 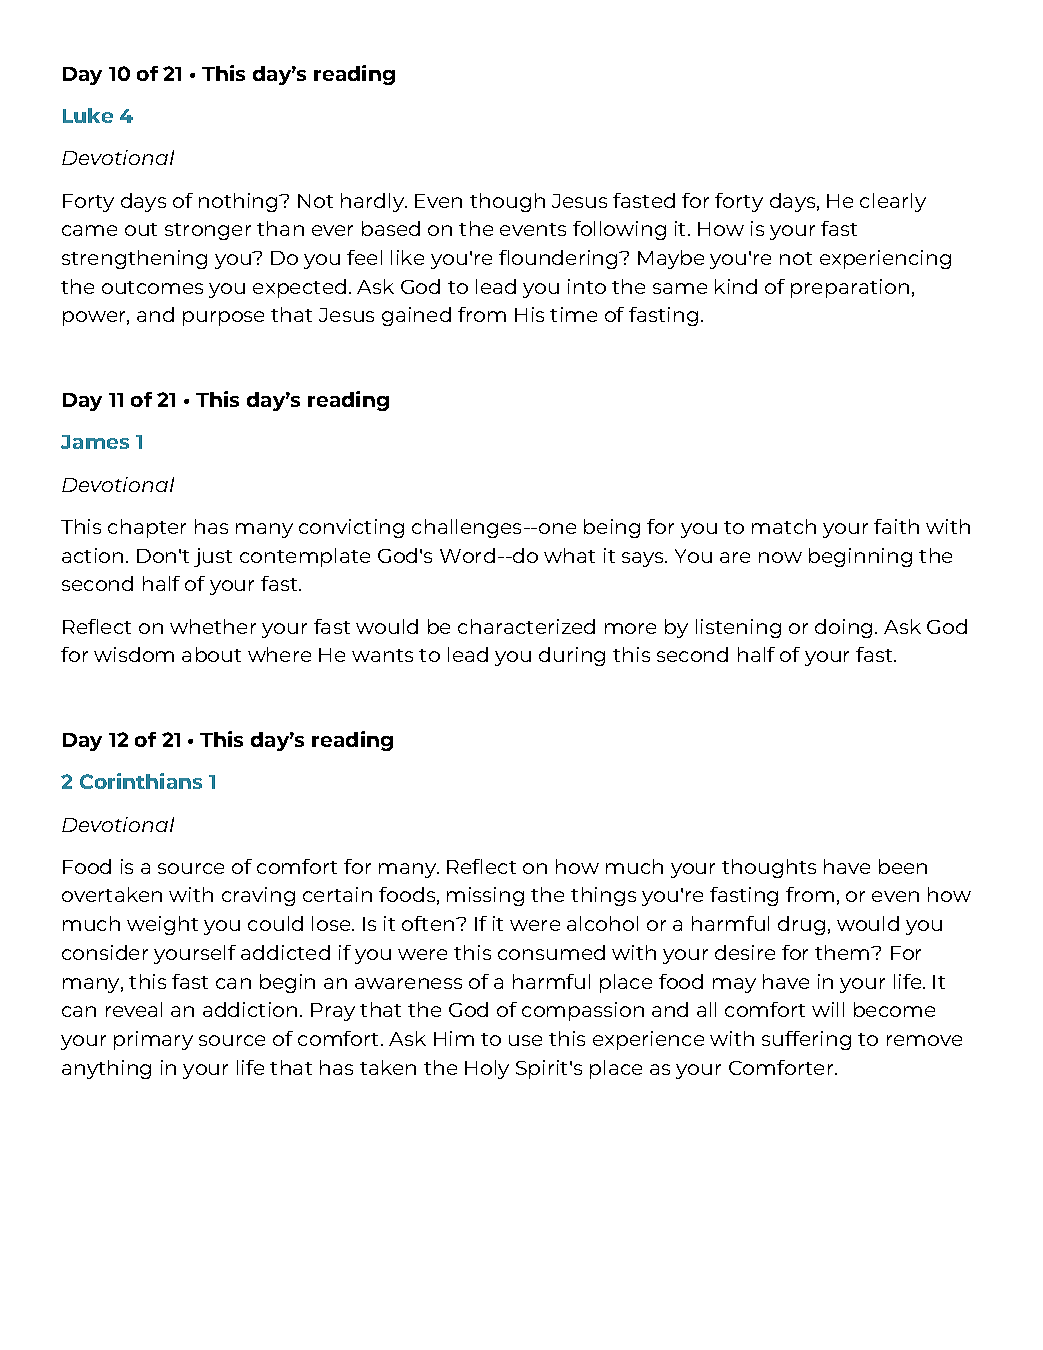 I want to click on primary, so click(x=153, y=1040).
